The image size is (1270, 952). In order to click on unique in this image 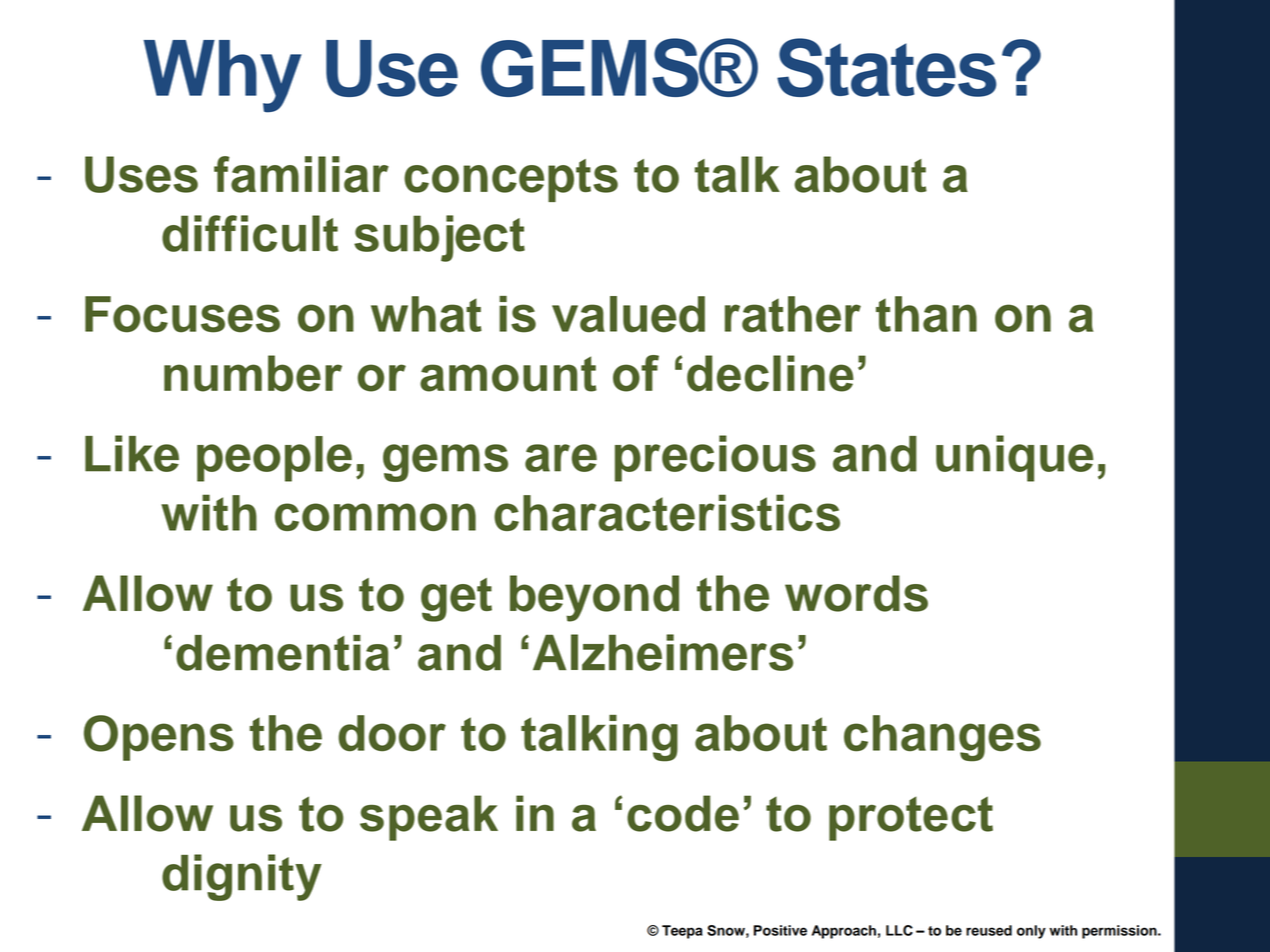, I will do `click(1014, 458)`.
